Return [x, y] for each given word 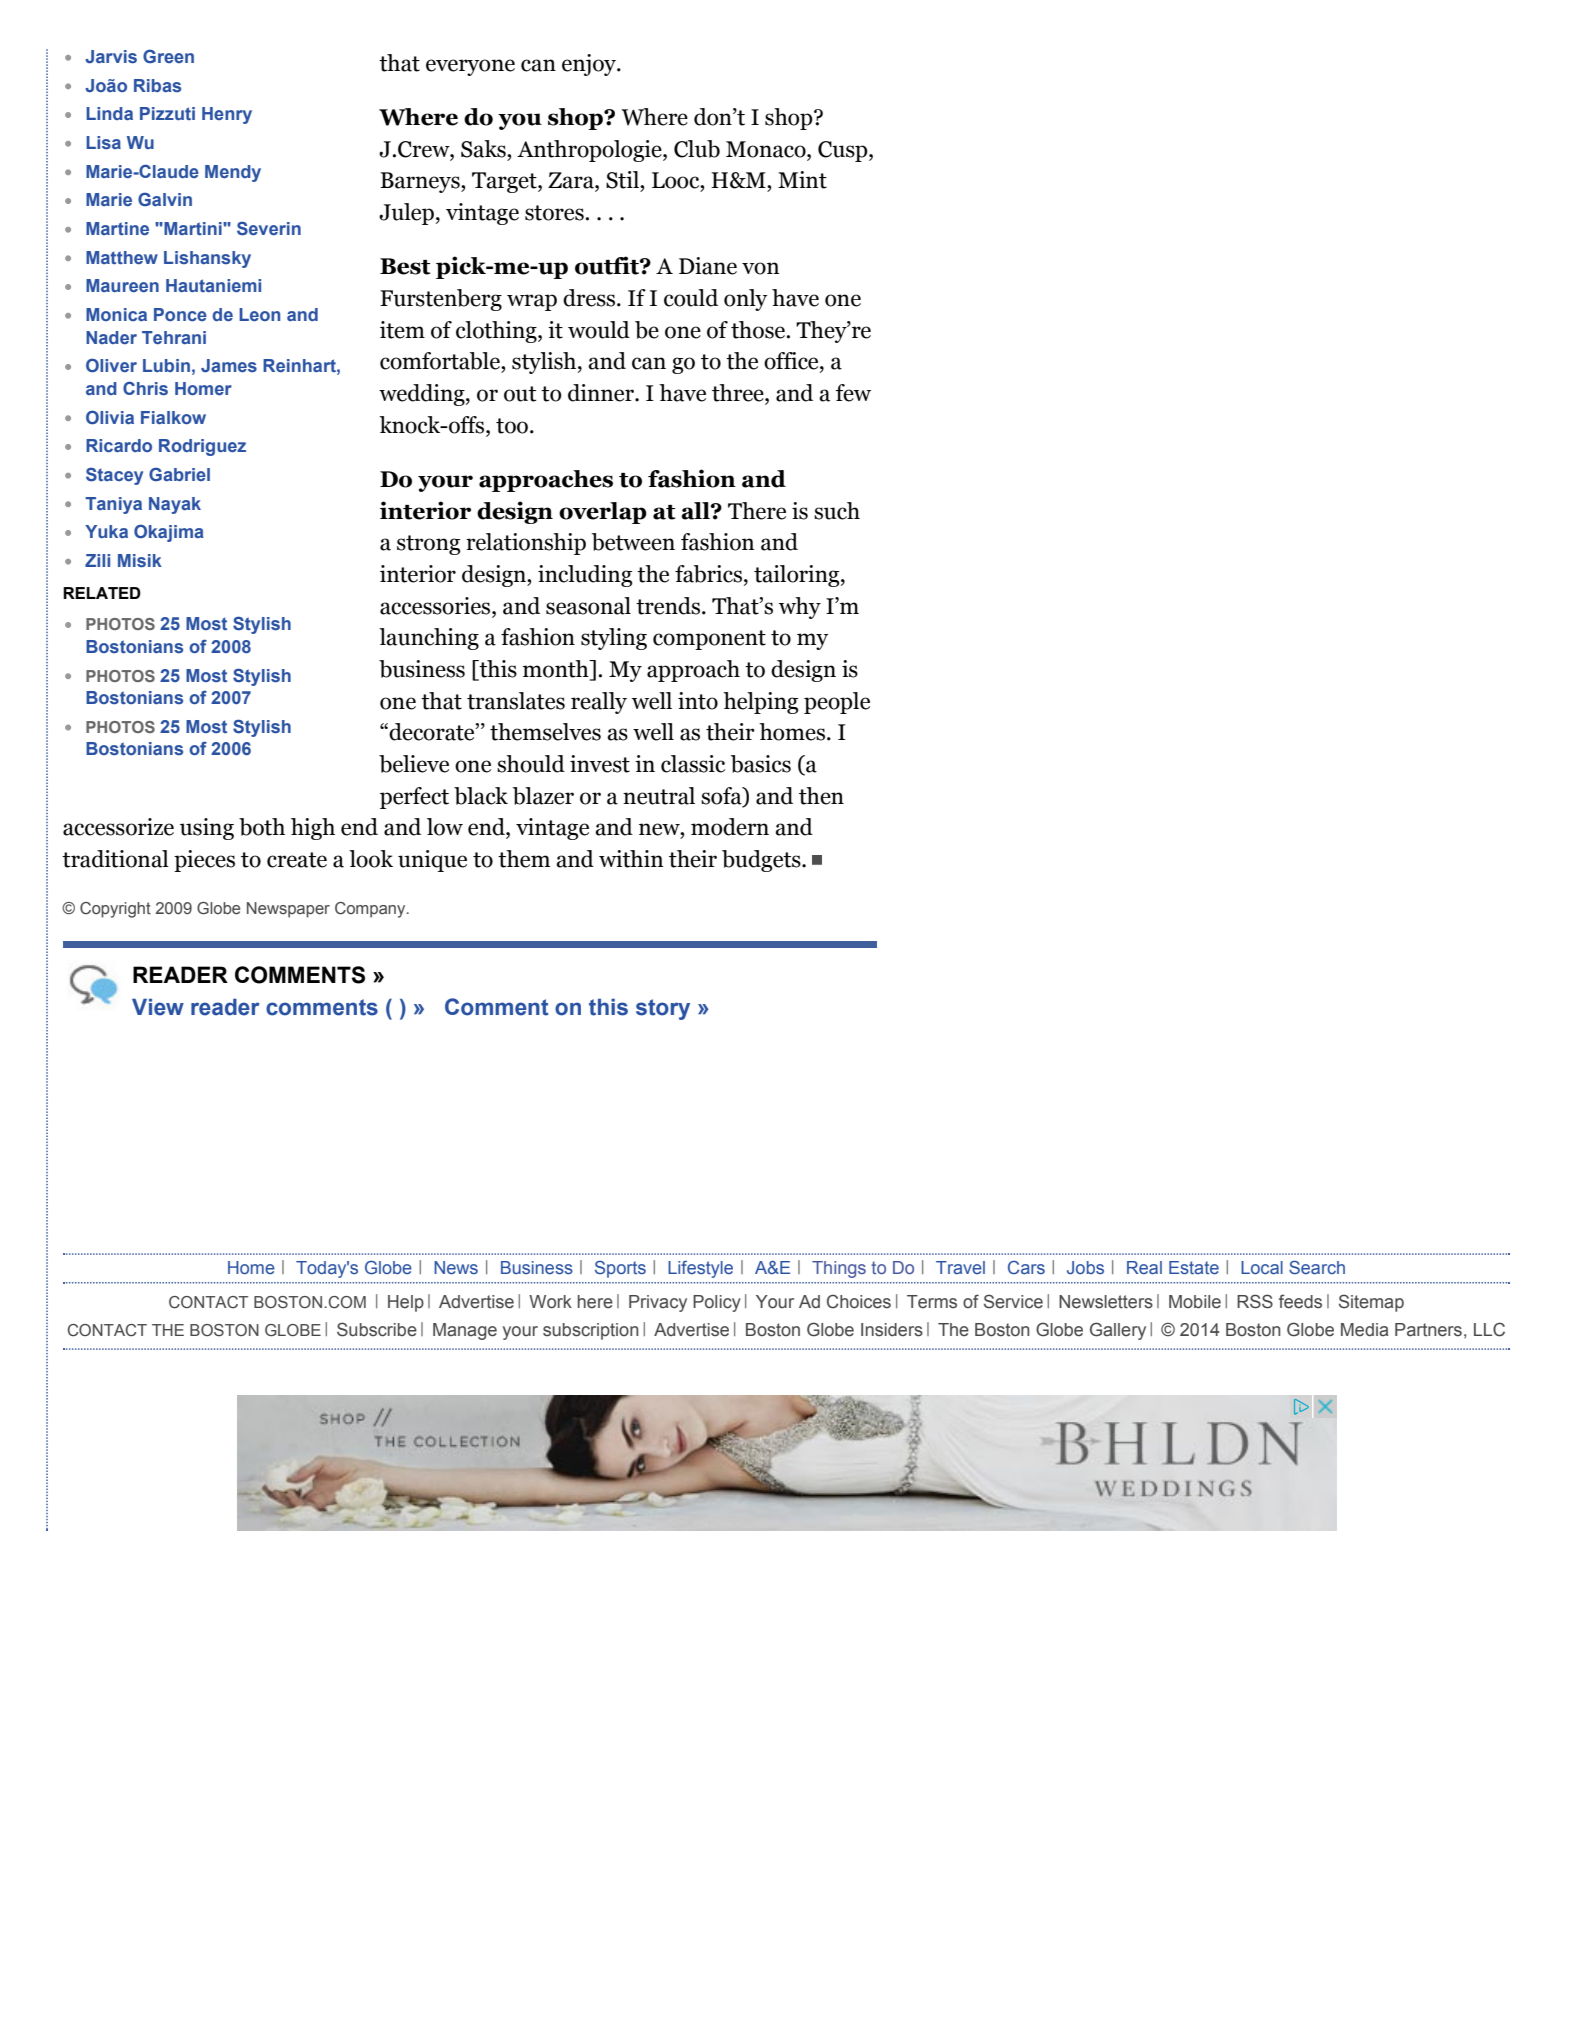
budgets [762, 861]
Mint [802, 180]
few [853, 393]
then [821, 796]
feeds [1300, 1301]
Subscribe [377, 1329]
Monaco [767, 149]
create [297, 860]
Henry [227, 115]
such [837, 511]
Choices [859, 1301]
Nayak [175, 505]
